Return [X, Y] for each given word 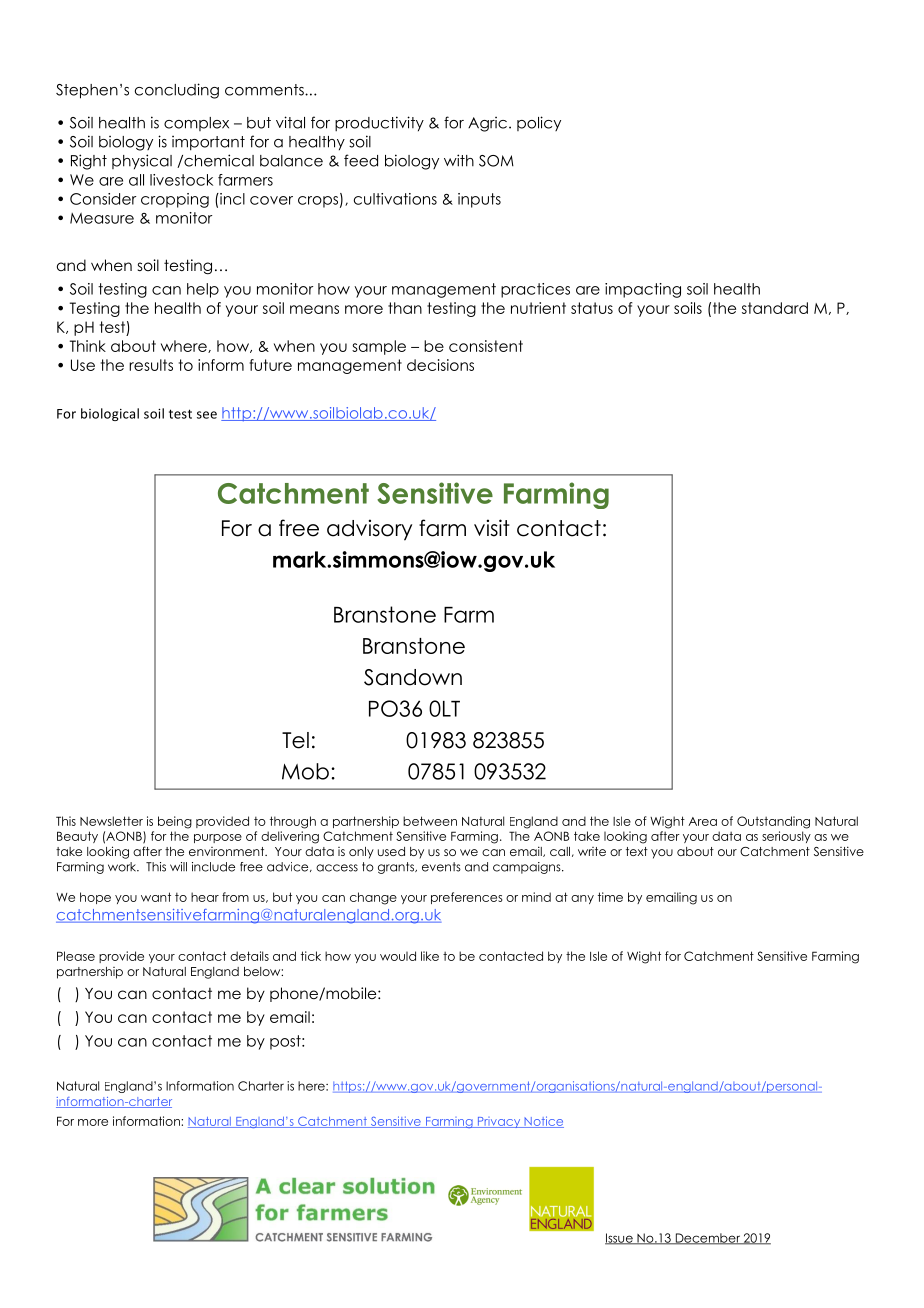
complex [196, 124]
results [151, 365]
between [430, 821]
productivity [379, 123]
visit [492, 528]
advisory [369, 530]
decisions [440, 365]
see [207, 415]
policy [539, 123]
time [610, 897]
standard [775, 308]
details [249, 956]
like [430, 956]
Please [76, 956]
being [175, 822]
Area [702, 821]
